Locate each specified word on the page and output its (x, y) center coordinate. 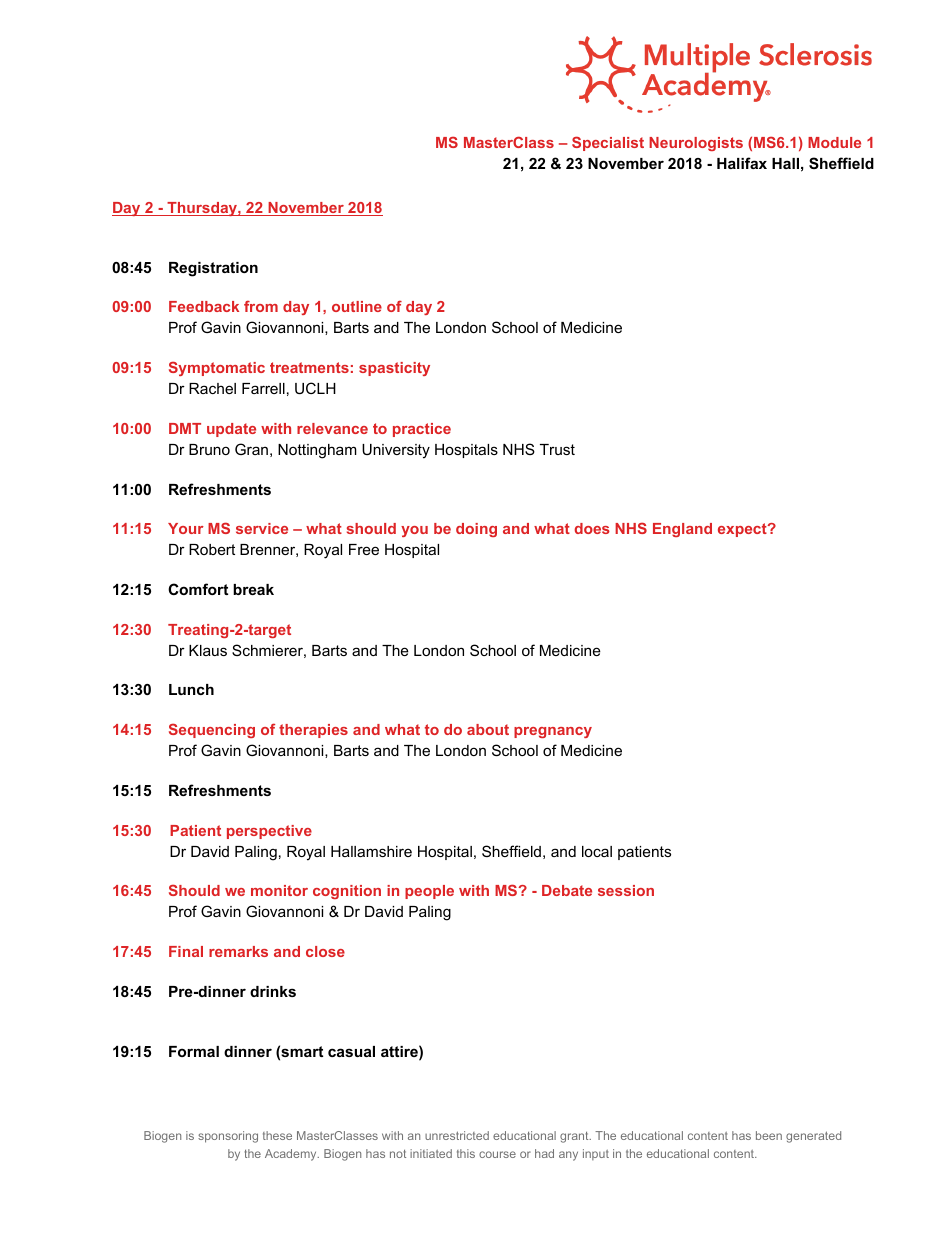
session (626, 890)
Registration (213, 269)
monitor (279, 890)
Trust (557, 449)
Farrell (263, 388)
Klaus (208, 650)
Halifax (742, 163)
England (682, 530)
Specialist (608, 143)
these (277, 1135)
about (488, 729)
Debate (567, 890)
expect (743, 530)
